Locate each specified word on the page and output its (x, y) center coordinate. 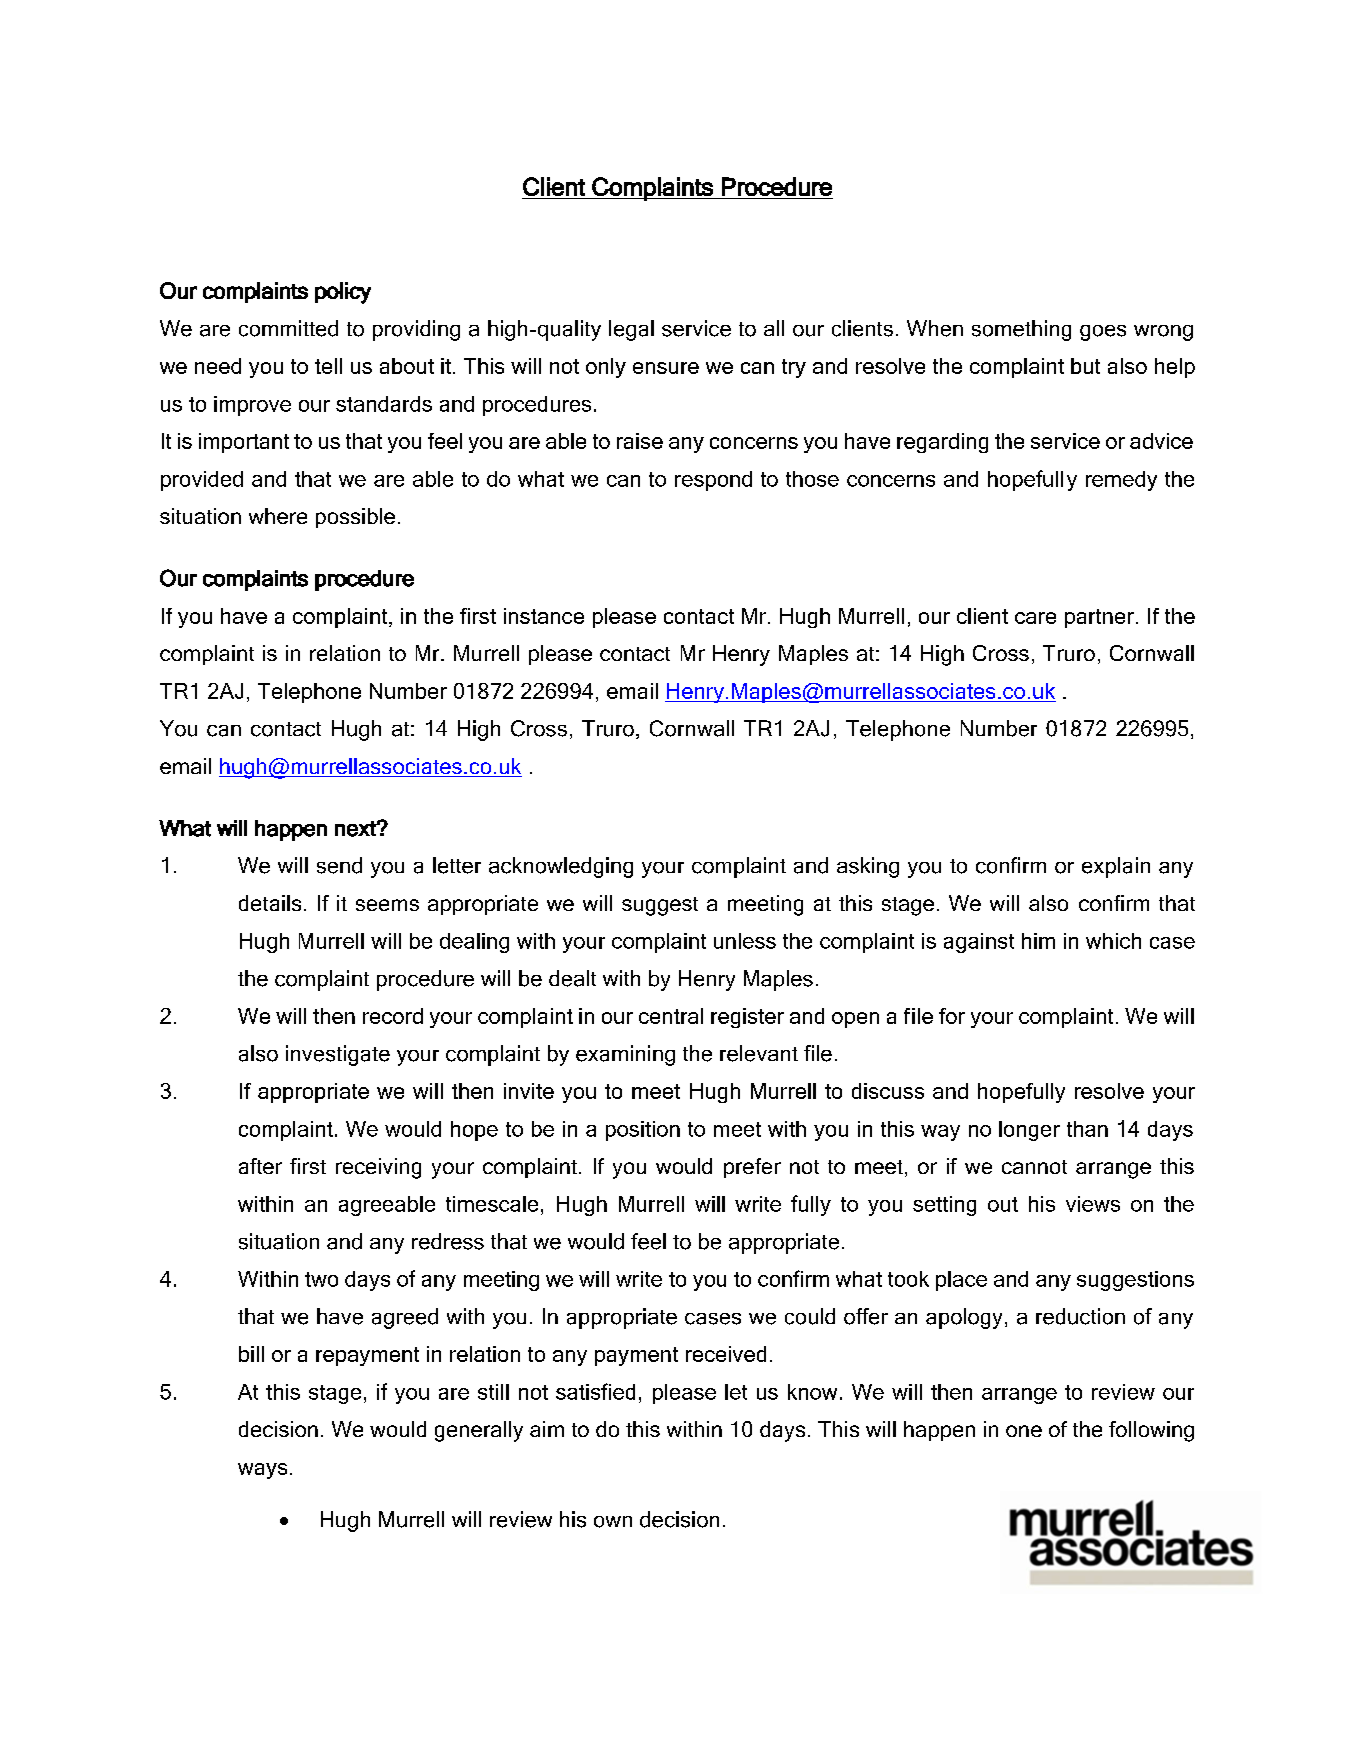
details (270, 903)
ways (262, 1471)
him (1038, 941)
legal (631, 330)
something (1021, 330)
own (613, 1522)
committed (288, 328)
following (1151, 1431)
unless (745, 941)
